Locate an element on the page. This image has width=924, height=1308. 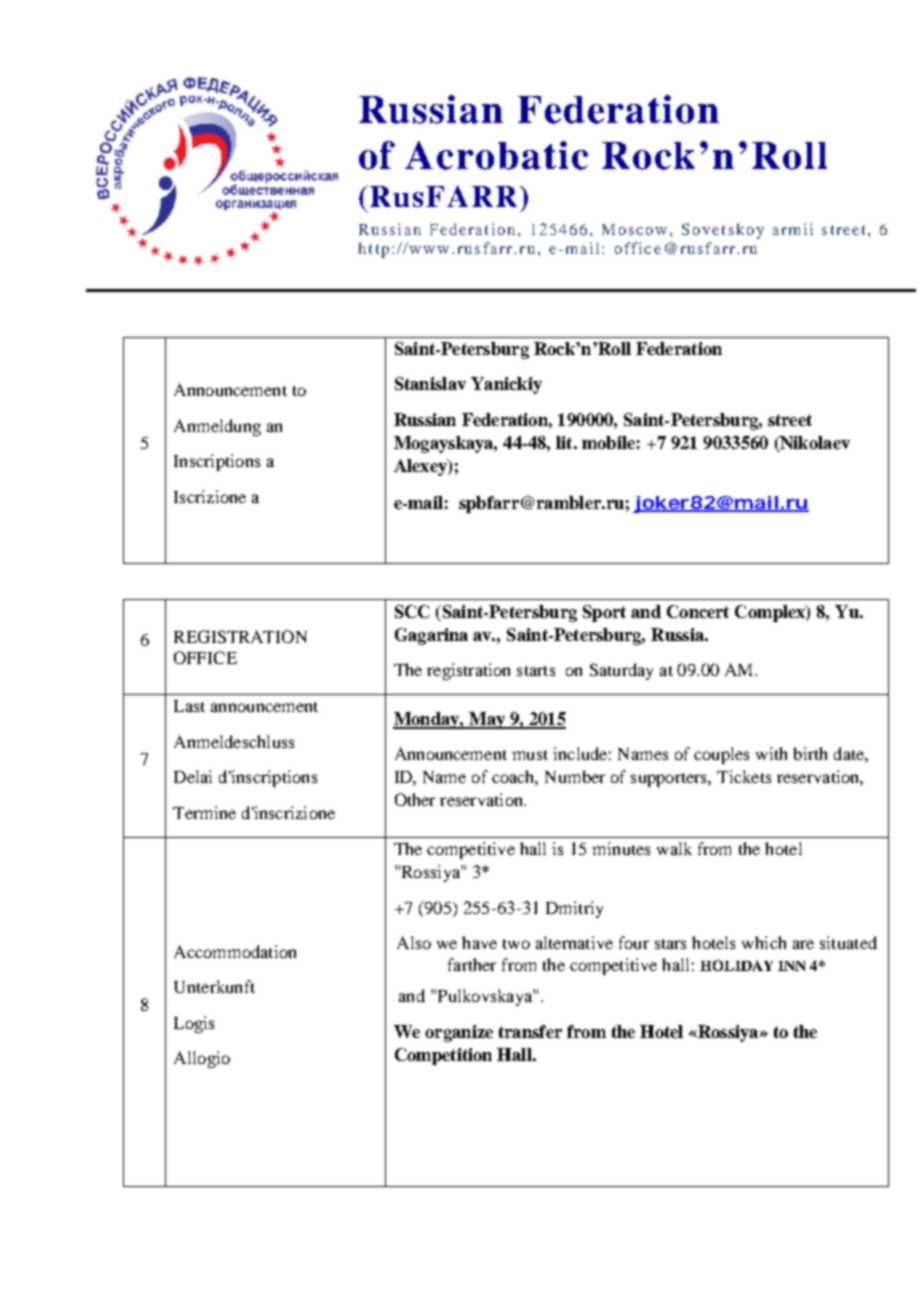
transfer is located at coordinates (530, 1031).
